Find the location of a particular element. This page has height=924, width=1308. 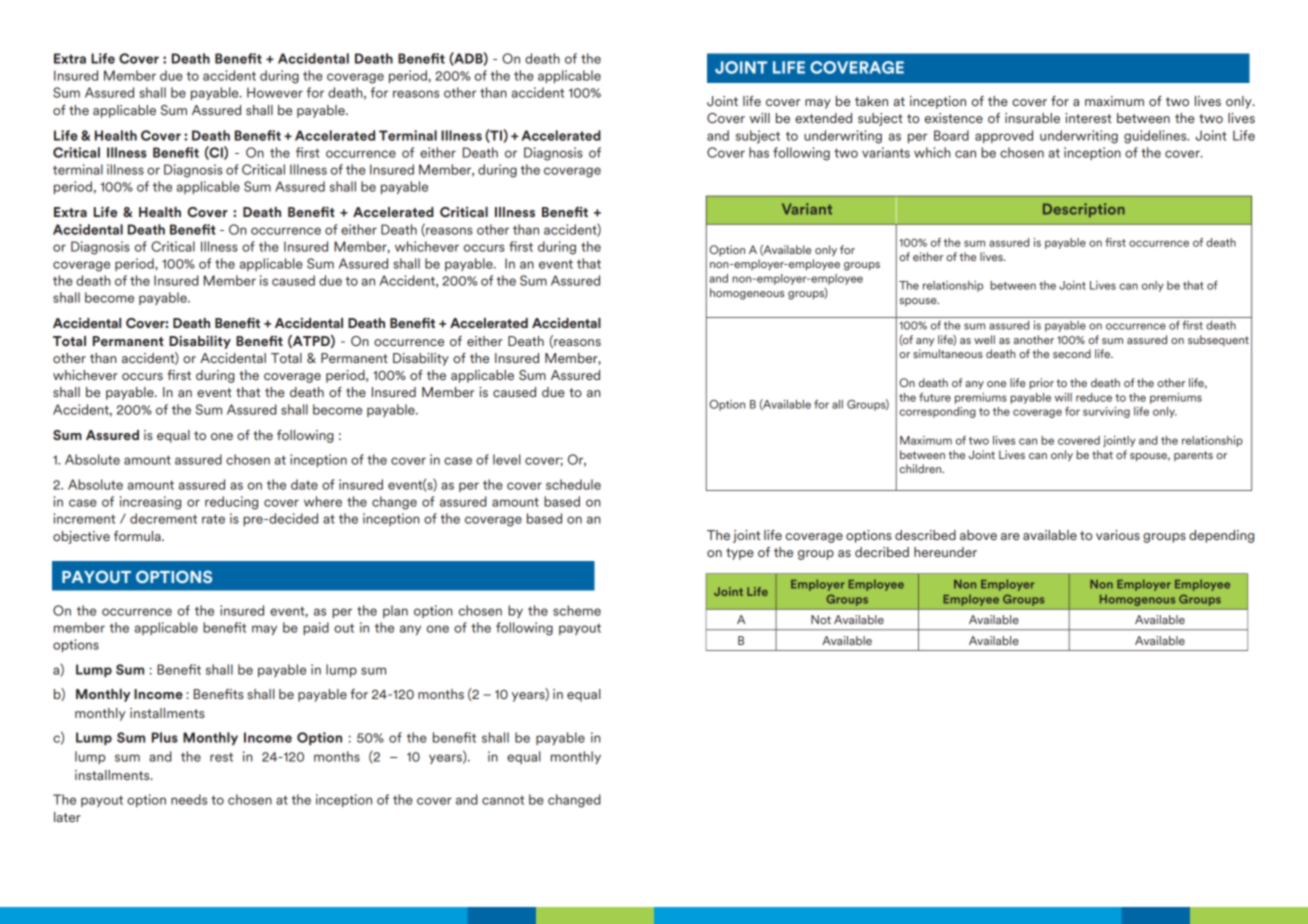

needs is located at coordinates (189, 799).
